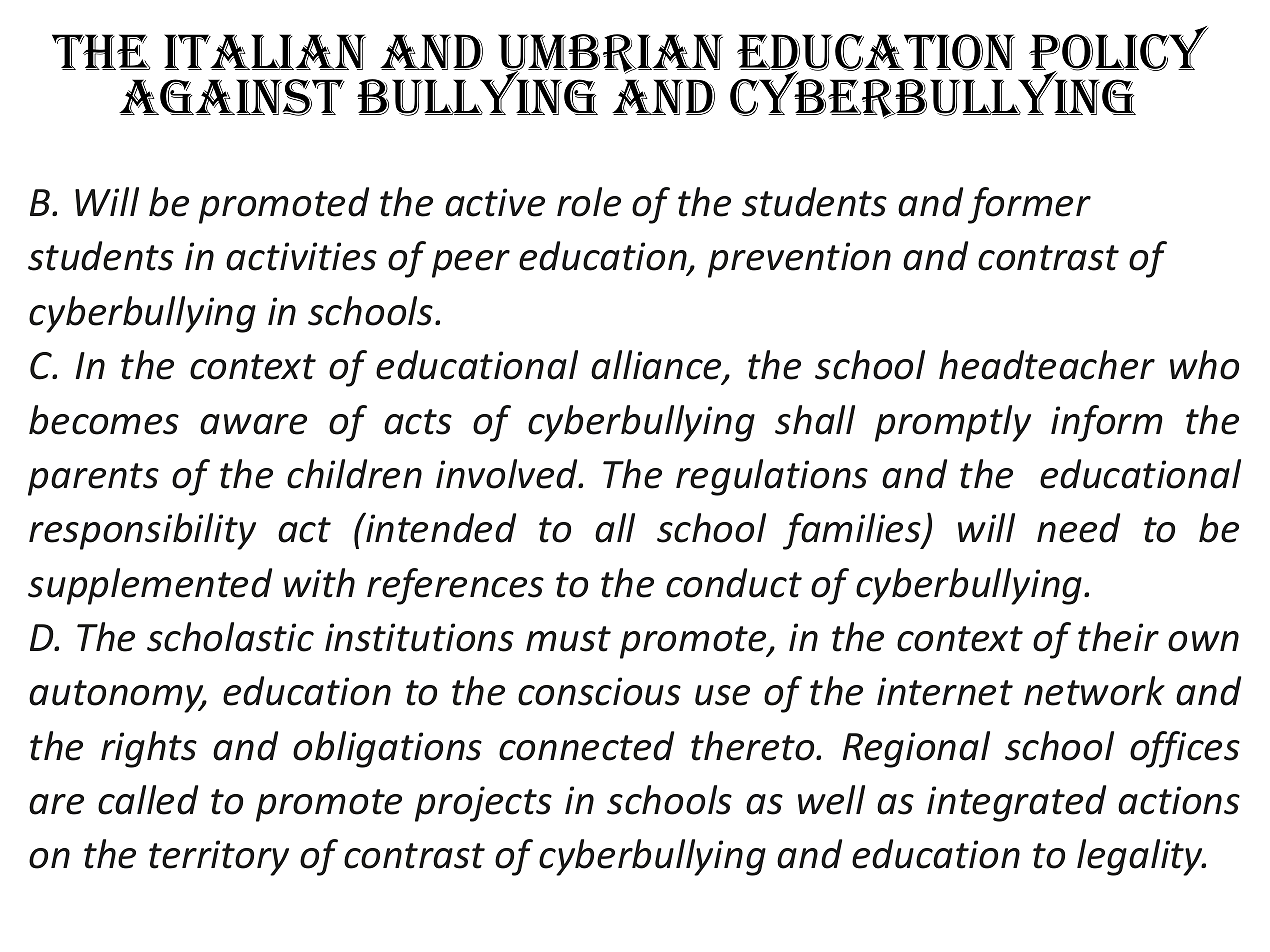 The image size is (1270, 952). What do you see at coordinates (483, 804) in the page?
I see `projects` at bounding box center [483, 804].
